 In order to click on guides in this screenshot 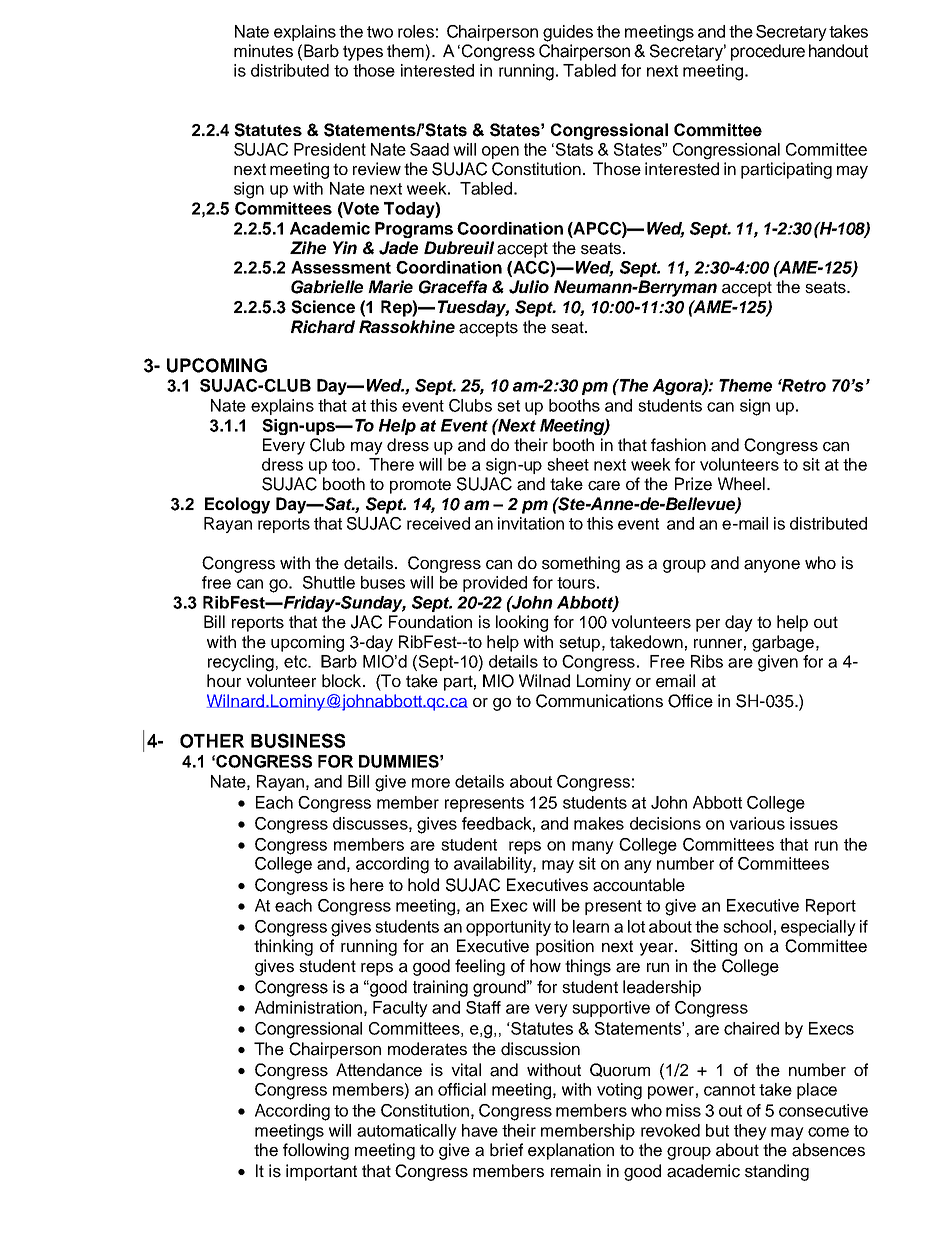, I will do `click(568, 33)`.
